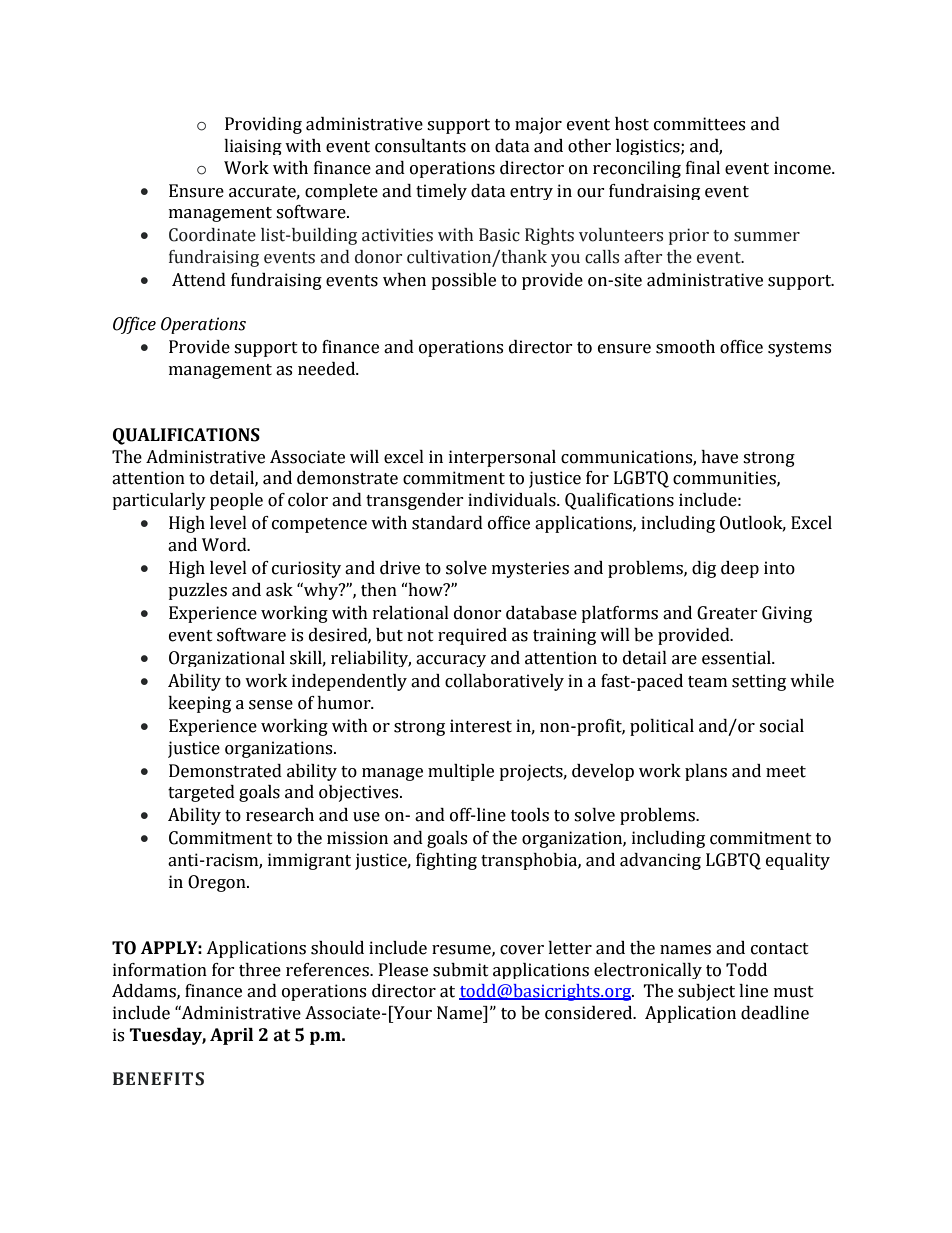  What do you see at coordinates (481, 726) in the document?
I see `interest` at bounding box center [481, 726].
